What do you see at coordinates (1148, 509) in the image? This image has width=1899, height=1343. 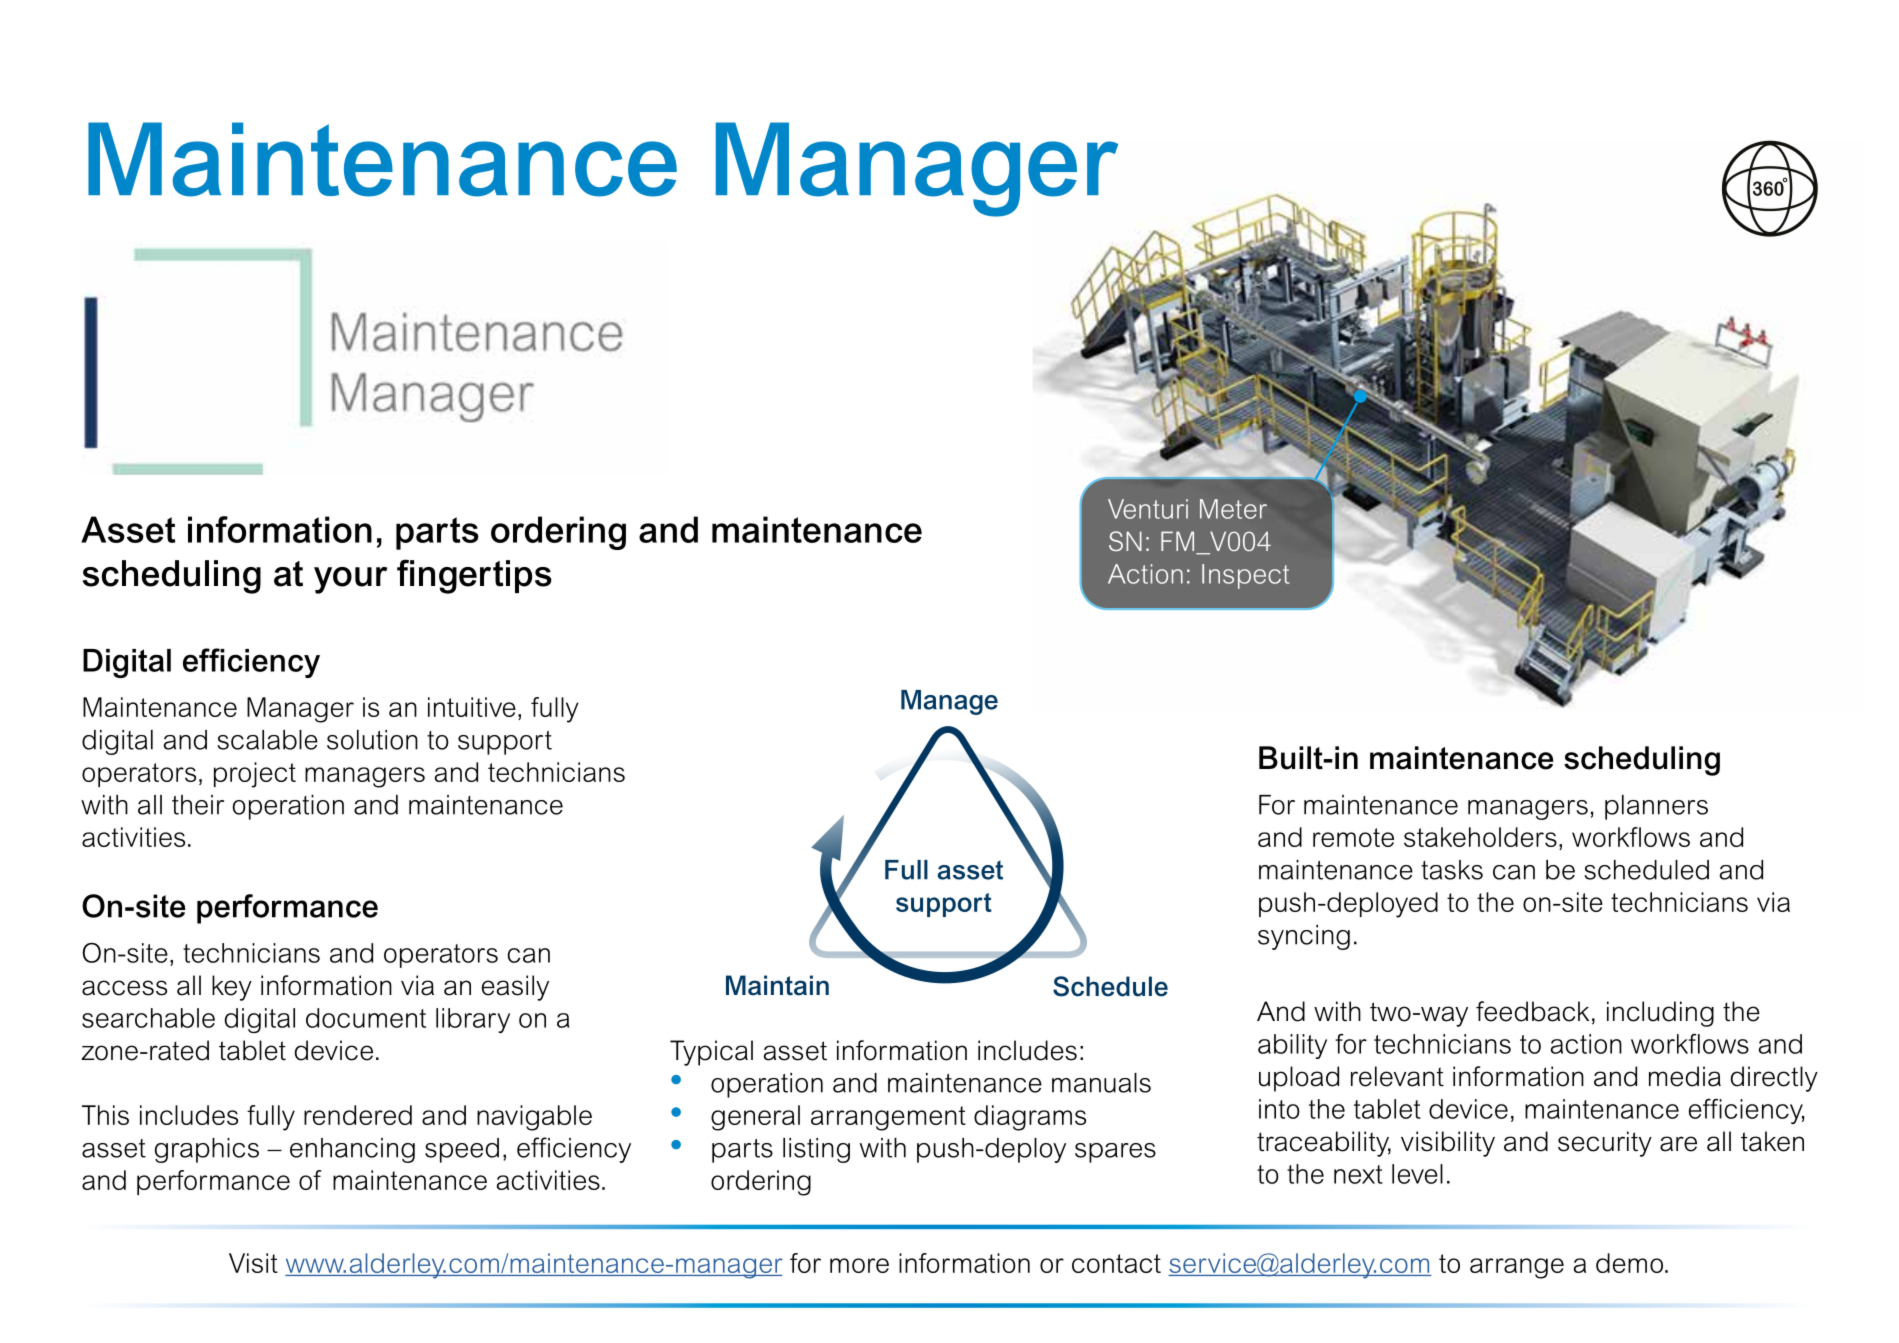 I see `Venturi` at bounding box center [1148, 509].
